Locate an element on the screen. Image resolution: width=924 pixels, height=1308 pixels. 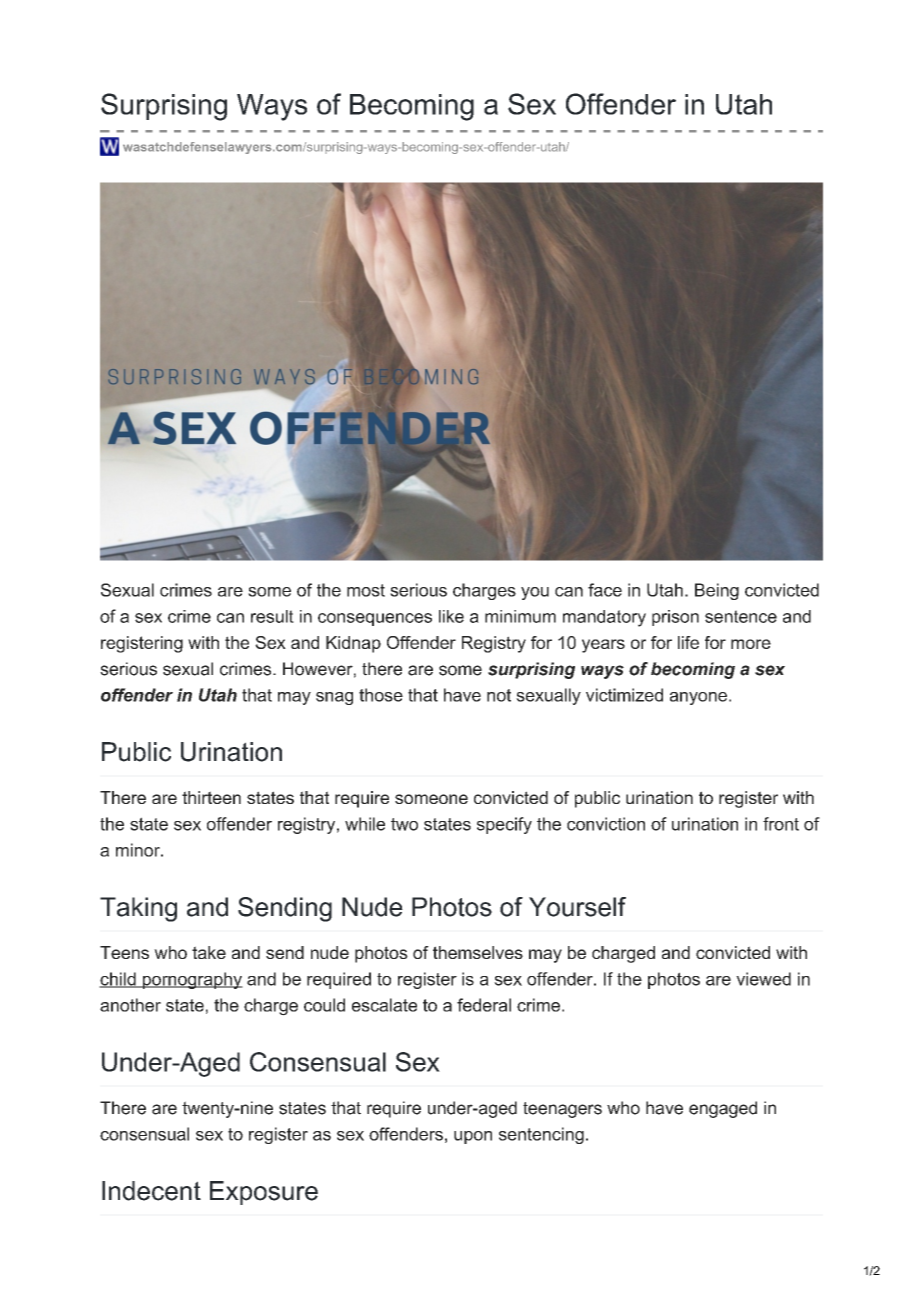
like is located at coordinates (451, 616).
